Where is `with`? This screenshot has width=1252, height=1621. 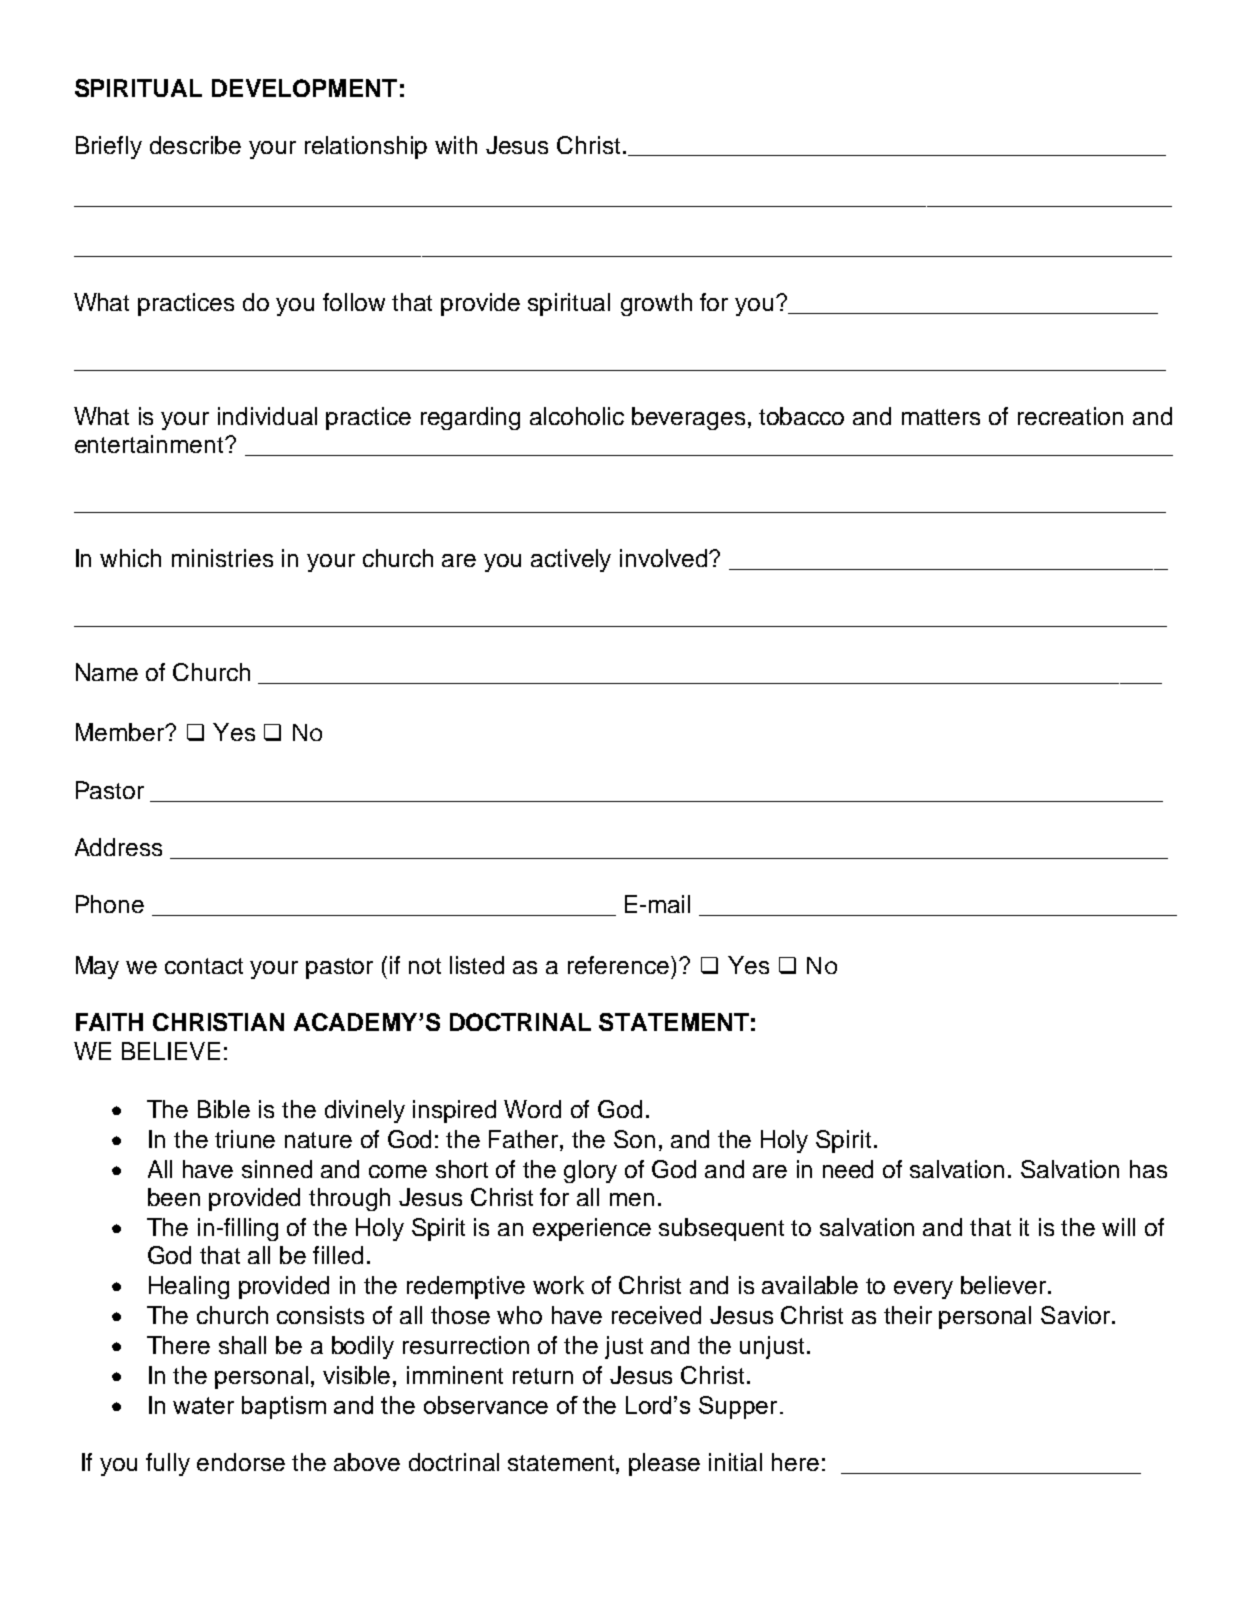
with is located at coordinates (456, 145).
